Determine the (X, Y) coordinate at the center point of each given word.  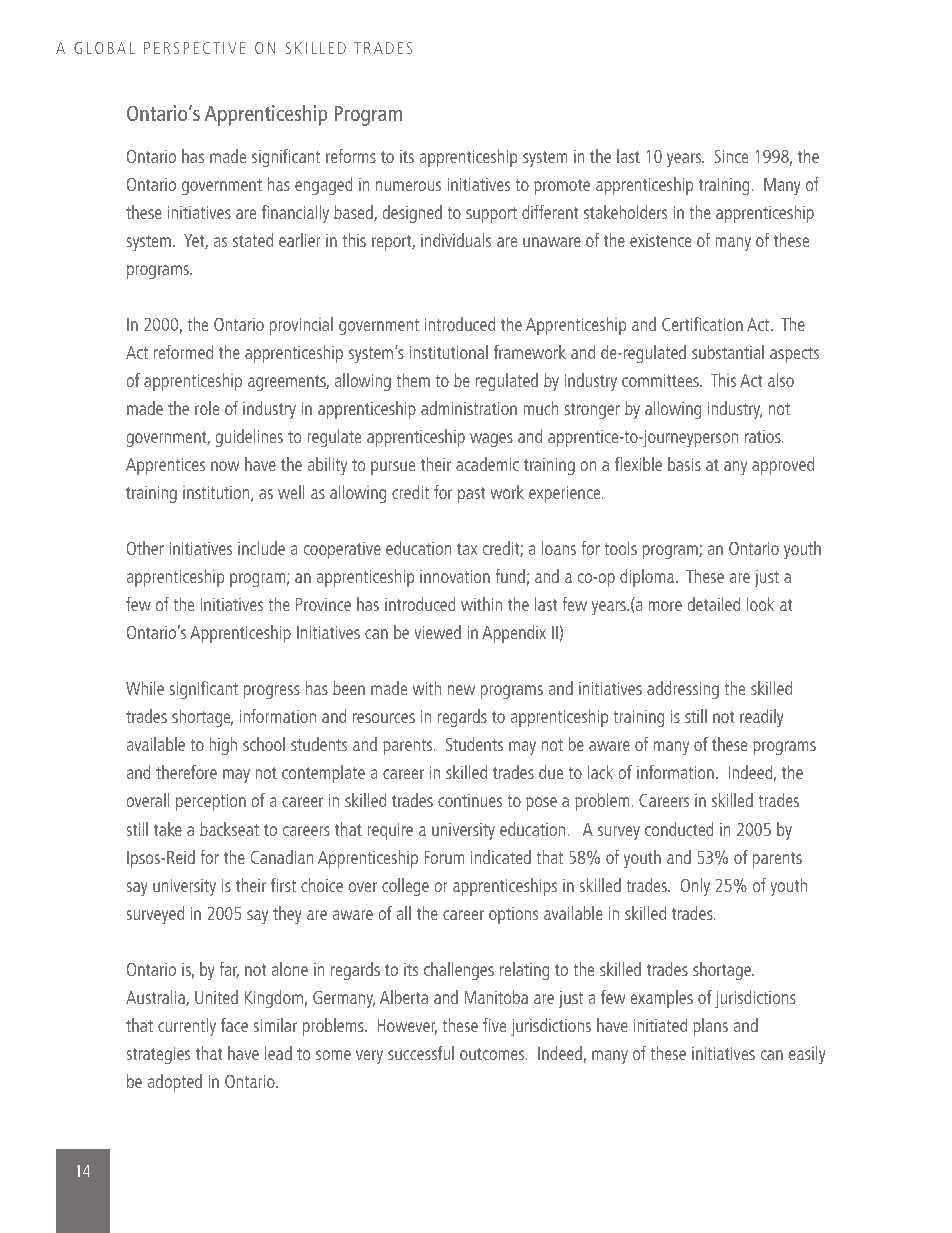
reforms (351, 156)
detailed (714, 604)
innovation (455, 576)
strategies (158, 1055)
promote (562, 187)
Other (145, 548)
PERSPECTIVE (194, 48)
